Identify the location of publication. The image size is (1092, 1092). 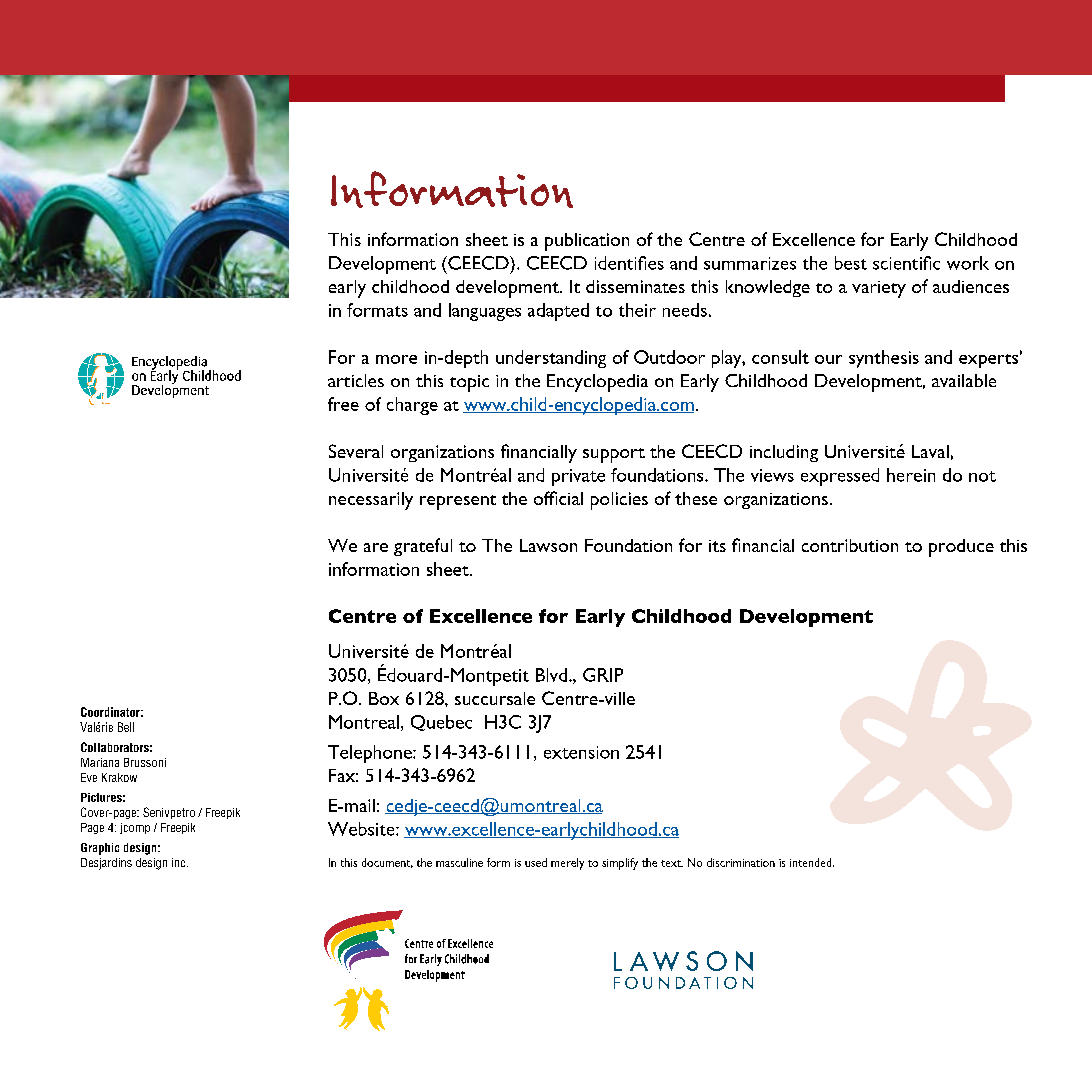
(587, 242).
